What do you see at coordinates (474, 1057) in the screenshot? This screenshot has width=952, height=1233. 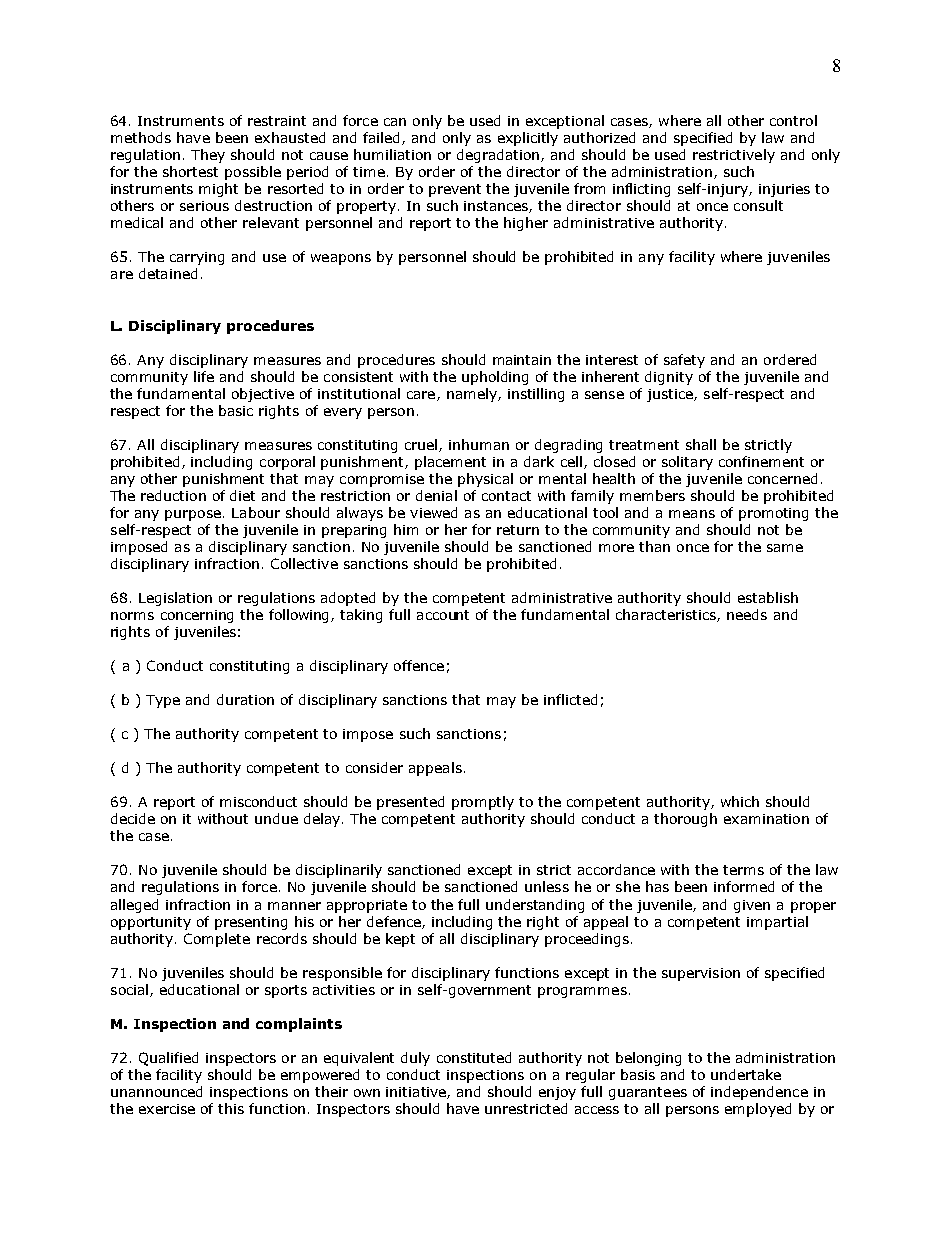 I see `constituted` at bounding box center [474, 1057].
